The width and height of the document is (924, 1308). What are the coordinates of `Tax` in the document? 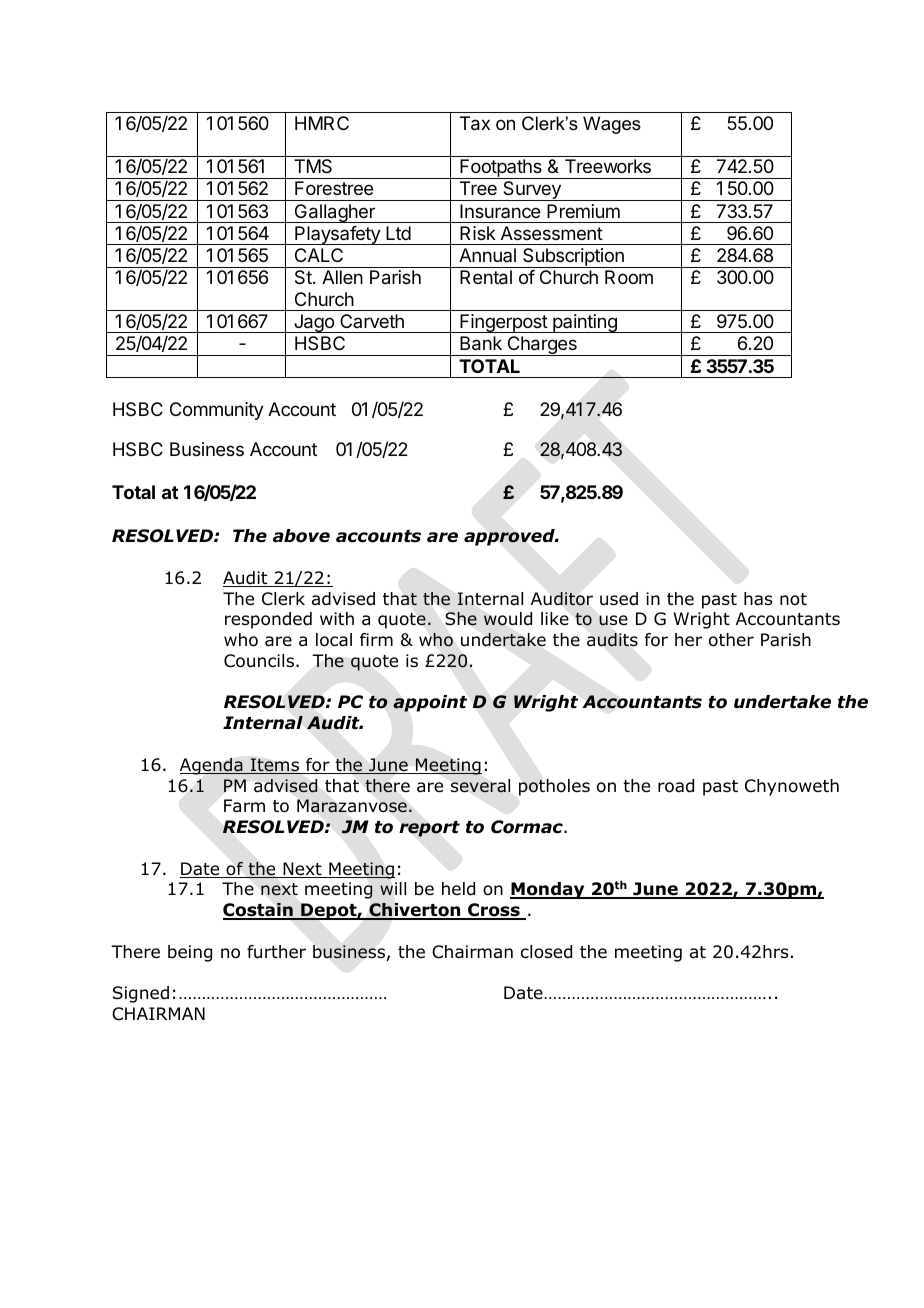 It's located at (475, 123).
